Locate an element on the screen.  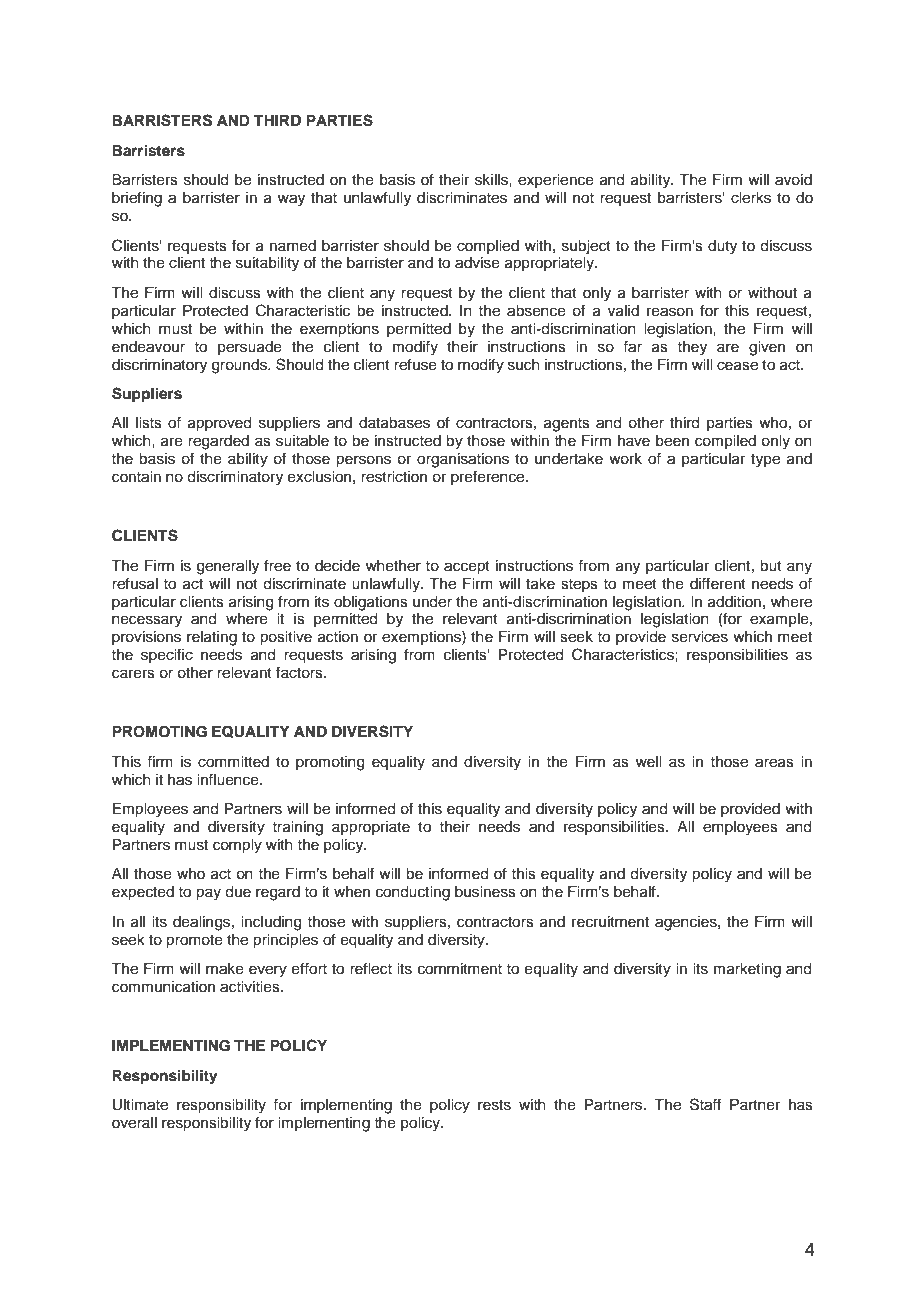
relating is located at coordinates (212, 638).
